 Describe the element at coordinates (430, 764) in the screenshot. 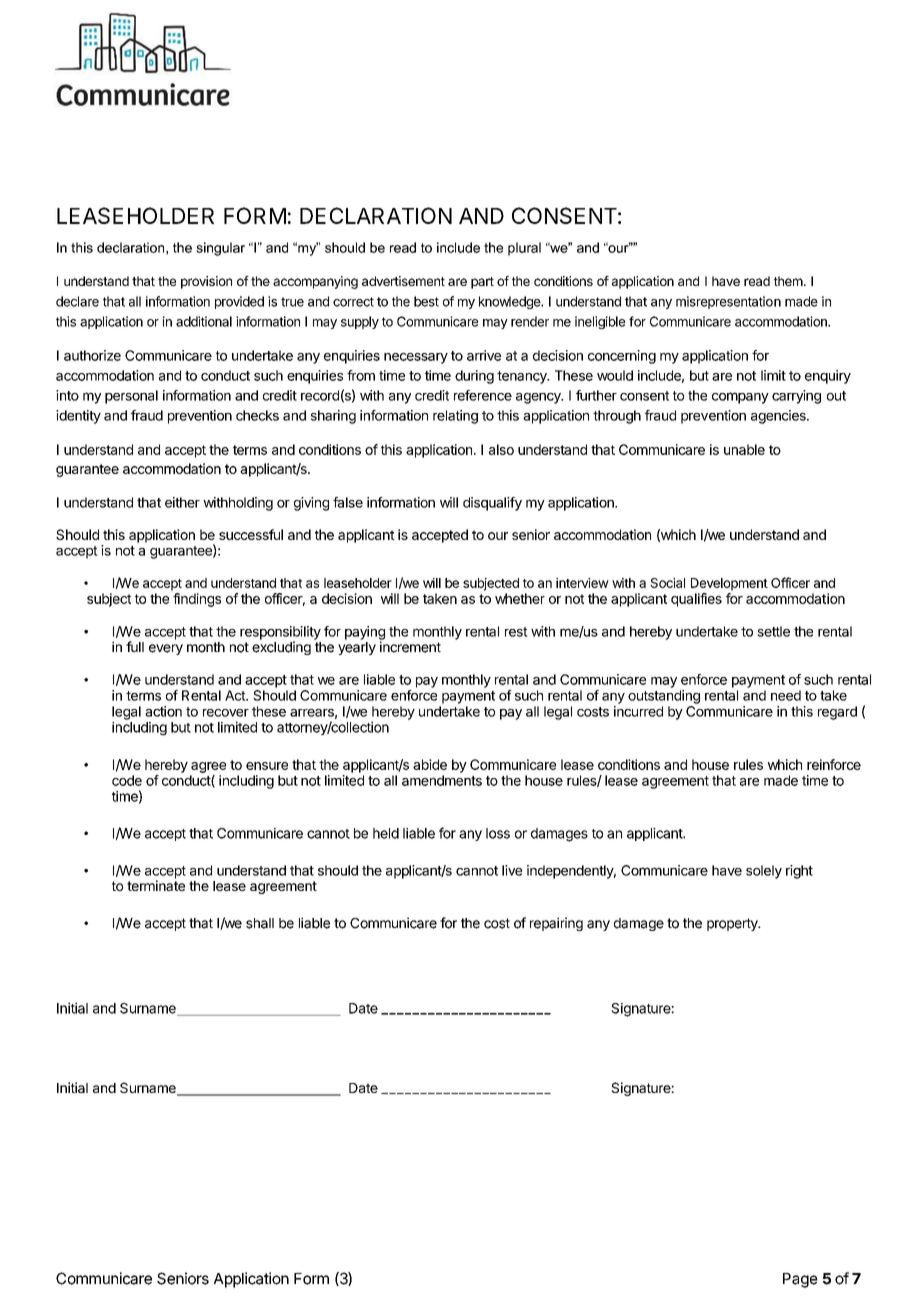

I see `abide` at that location.
